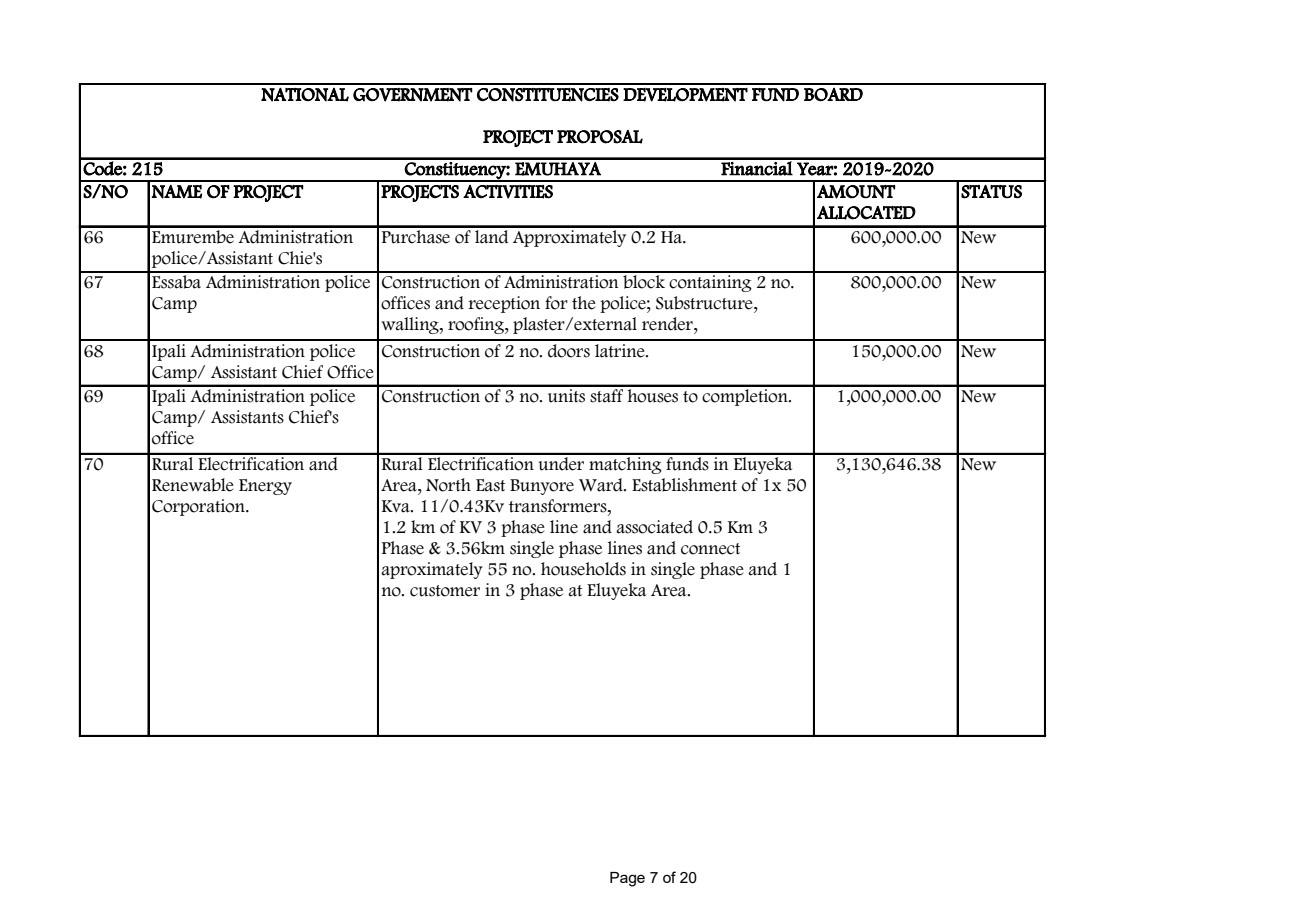  I want to click on NATIONAL, so click(305, 94).
